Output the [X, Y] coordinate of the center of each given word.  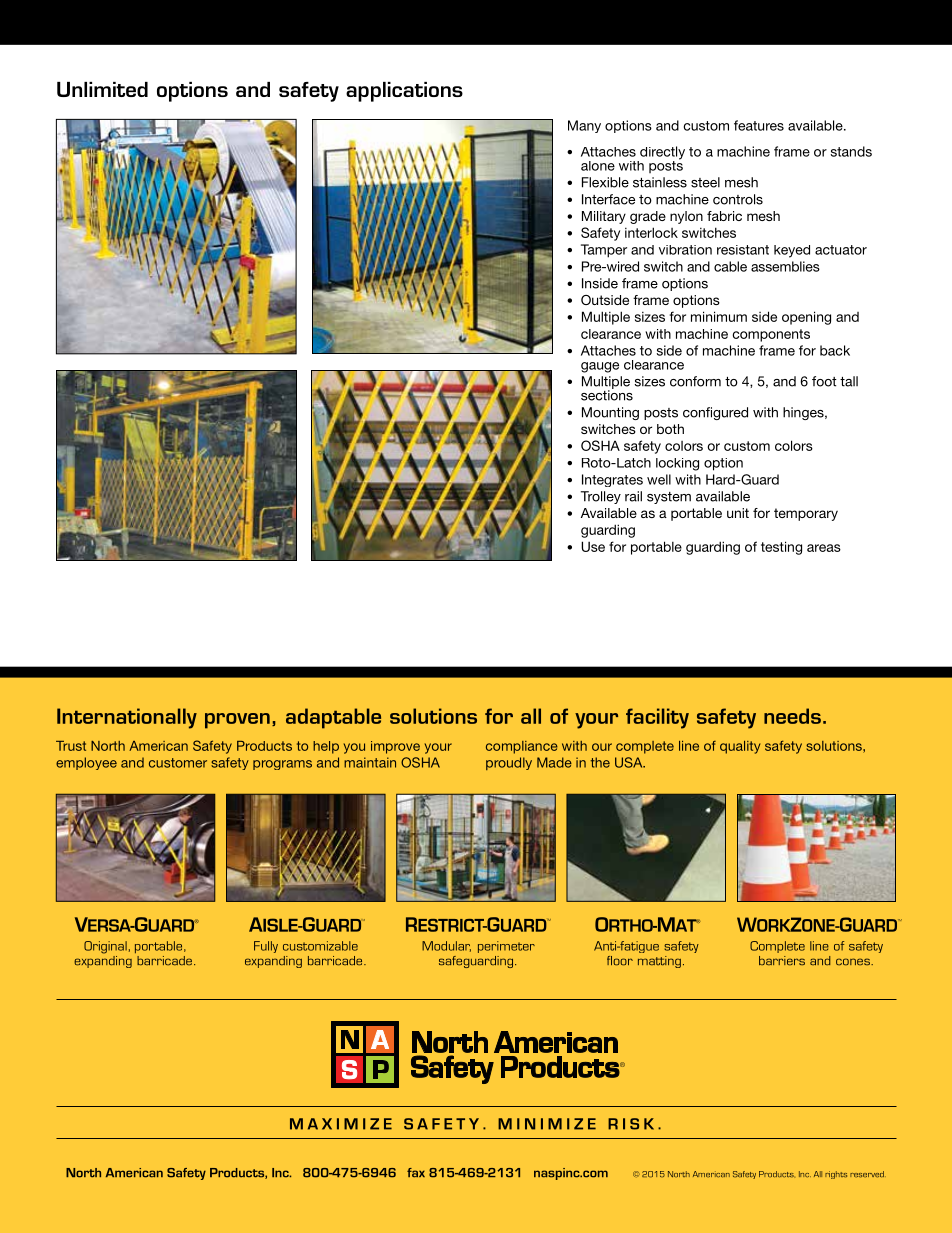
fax [416, 1173]
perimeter [506, 947]
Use [593, 546]
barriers [782, 961]
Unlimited [102, 89]
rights [836, 1175]
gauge [600, 367]
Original [105, 947]
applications [404, 92]
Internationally [127, 718]
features [759, 125]
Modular [446, 946]
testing [781, 548]
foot [824, 381]
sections [607, 394]
